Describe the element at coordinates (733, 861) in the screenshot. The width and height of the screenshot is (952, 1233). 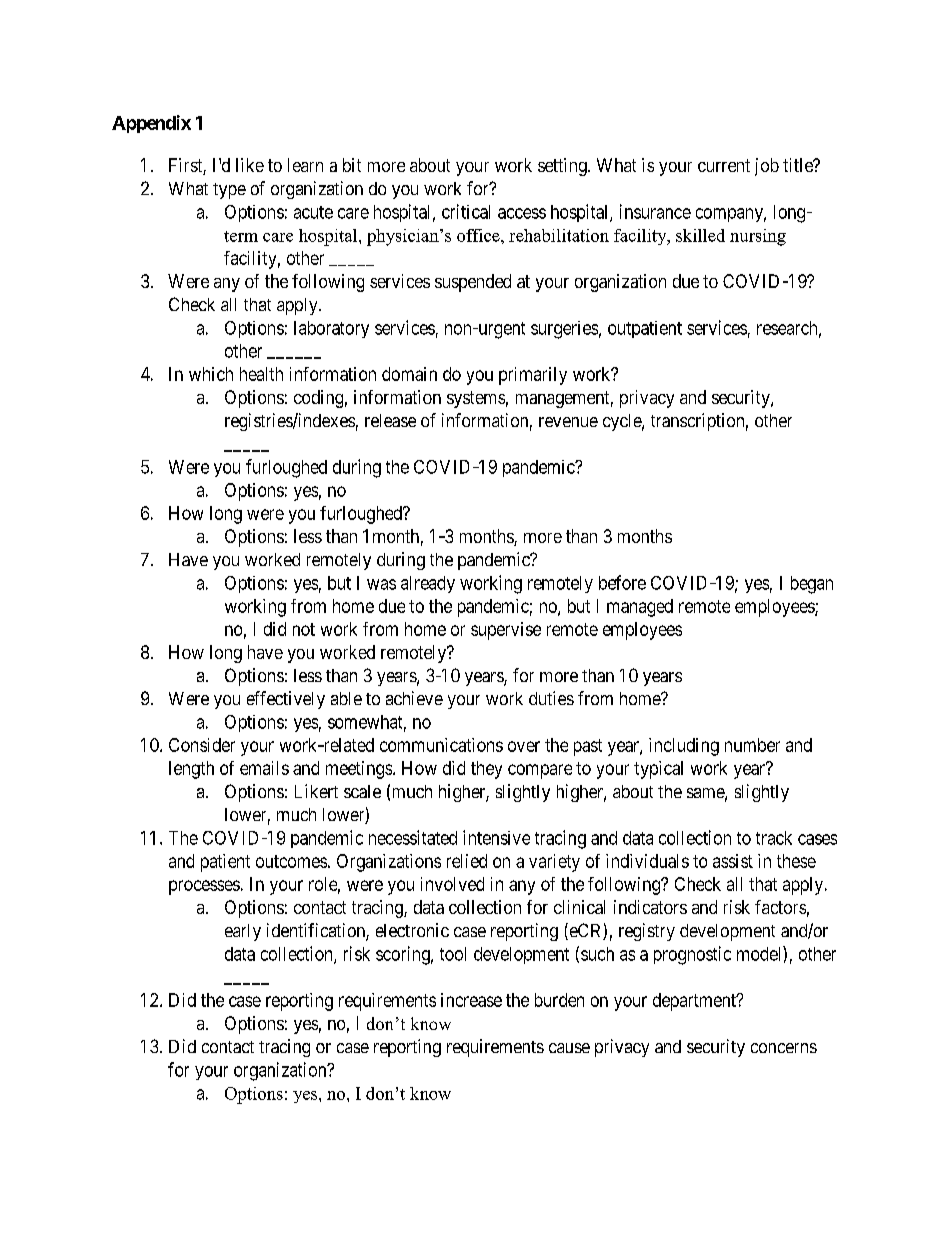
I see `assist` at that location.
